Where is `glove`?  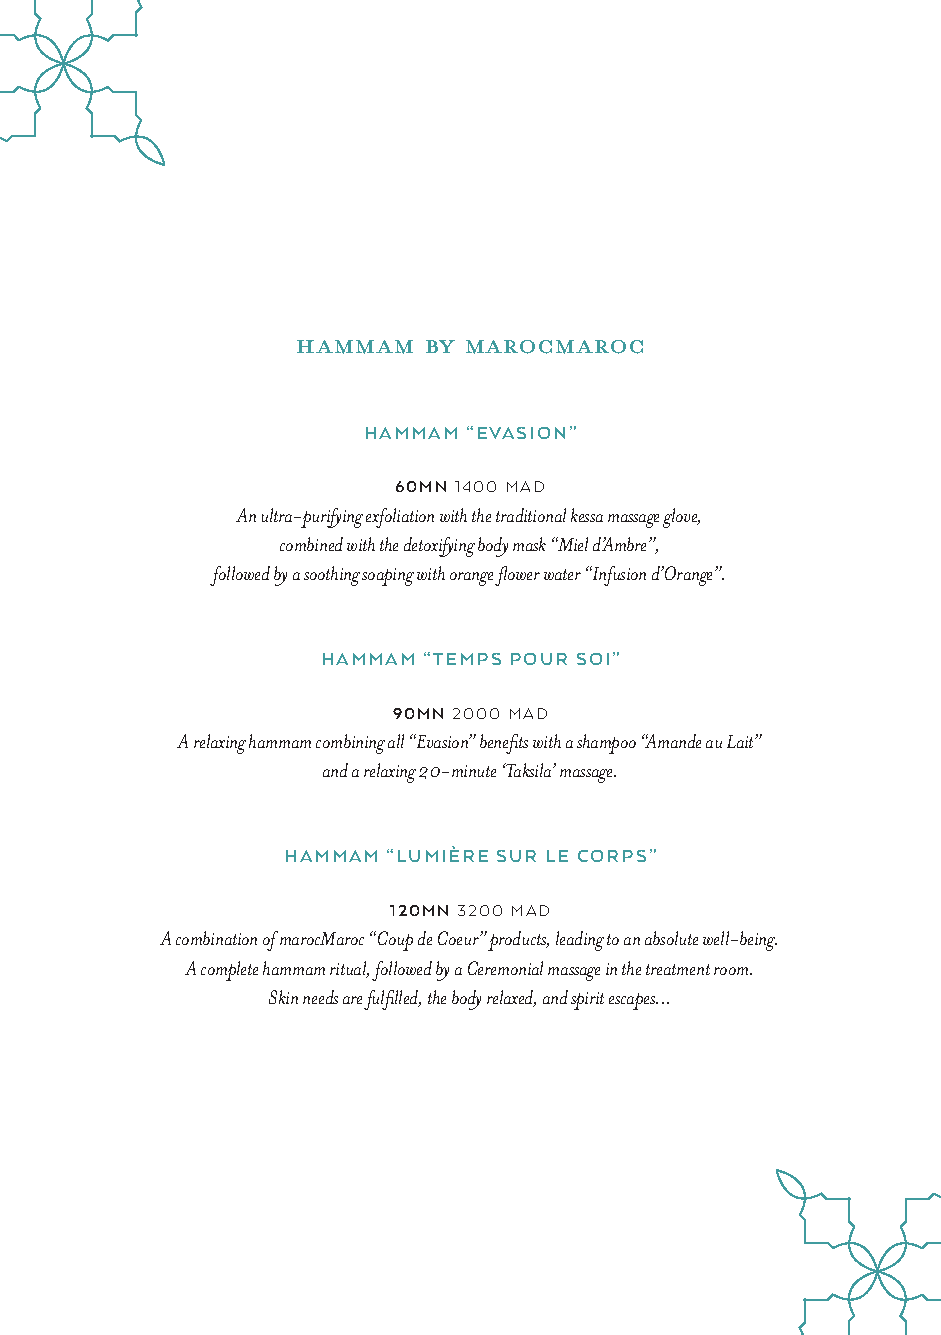 glove is located at coordinates (681, 518).
